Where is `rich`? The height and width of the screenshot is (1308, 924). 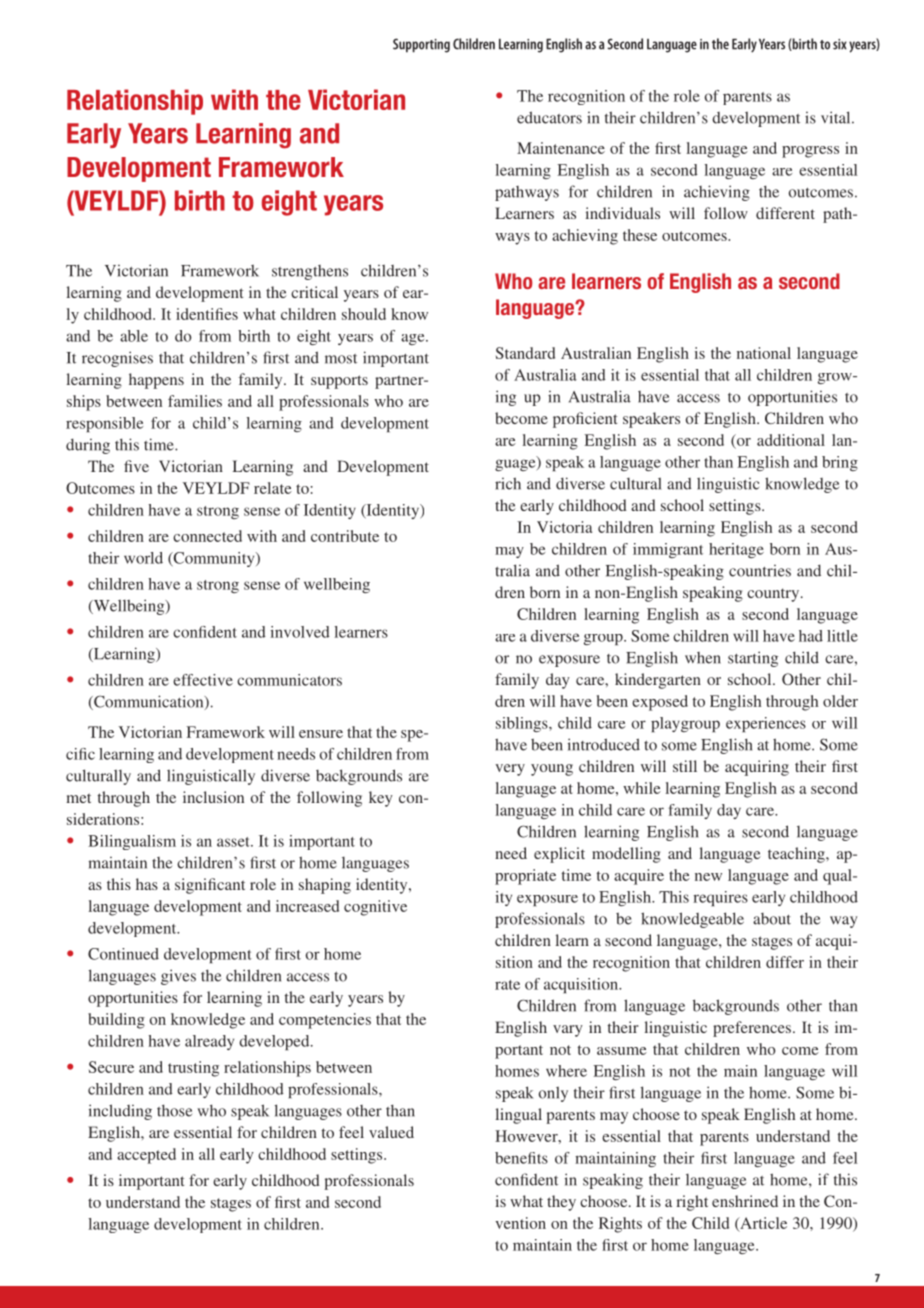 rich is located at coordinates (508, 483).
